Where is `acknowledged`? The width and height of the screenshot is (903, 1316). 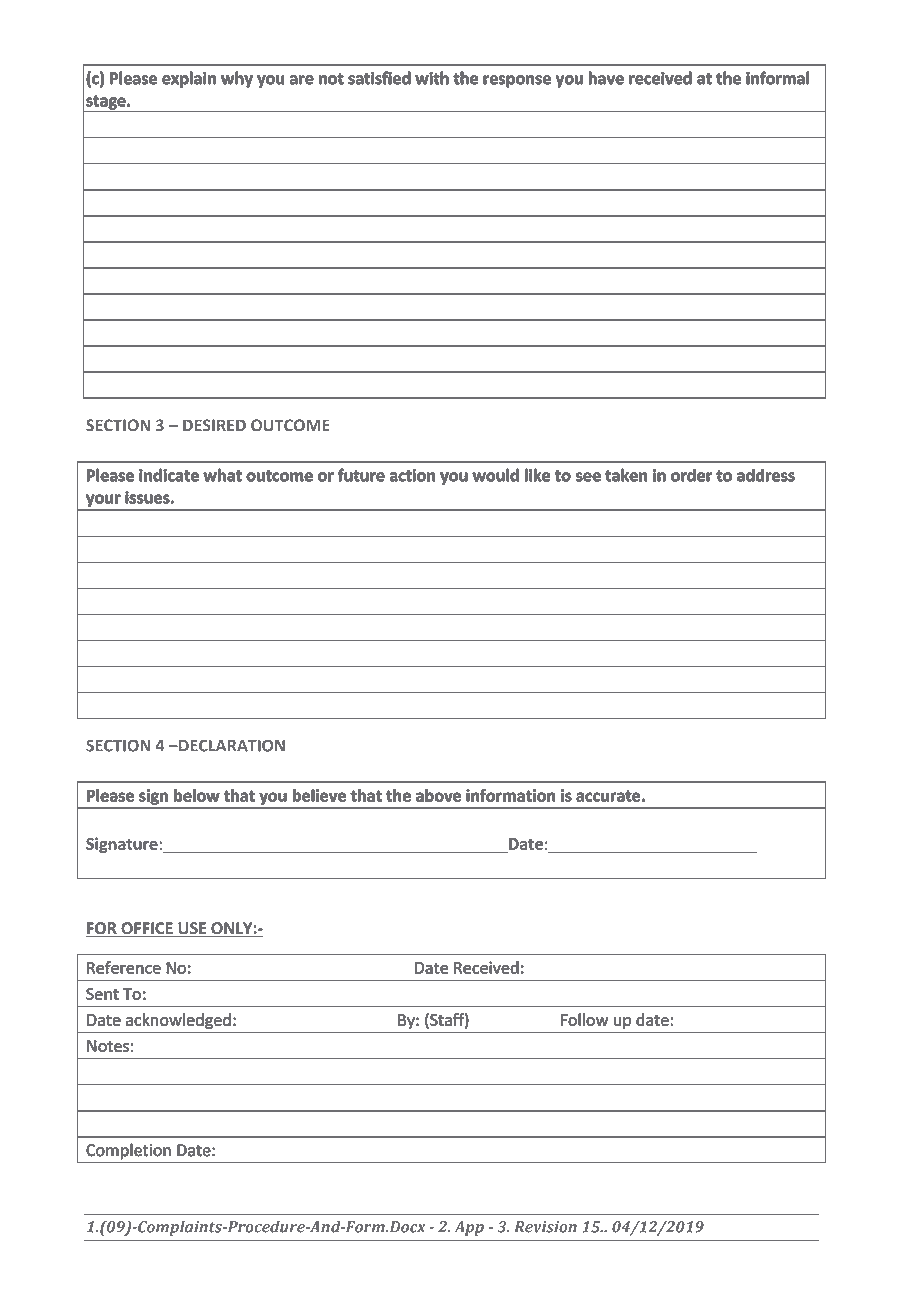 acknowledged is located at coordinates (178, 1021).
